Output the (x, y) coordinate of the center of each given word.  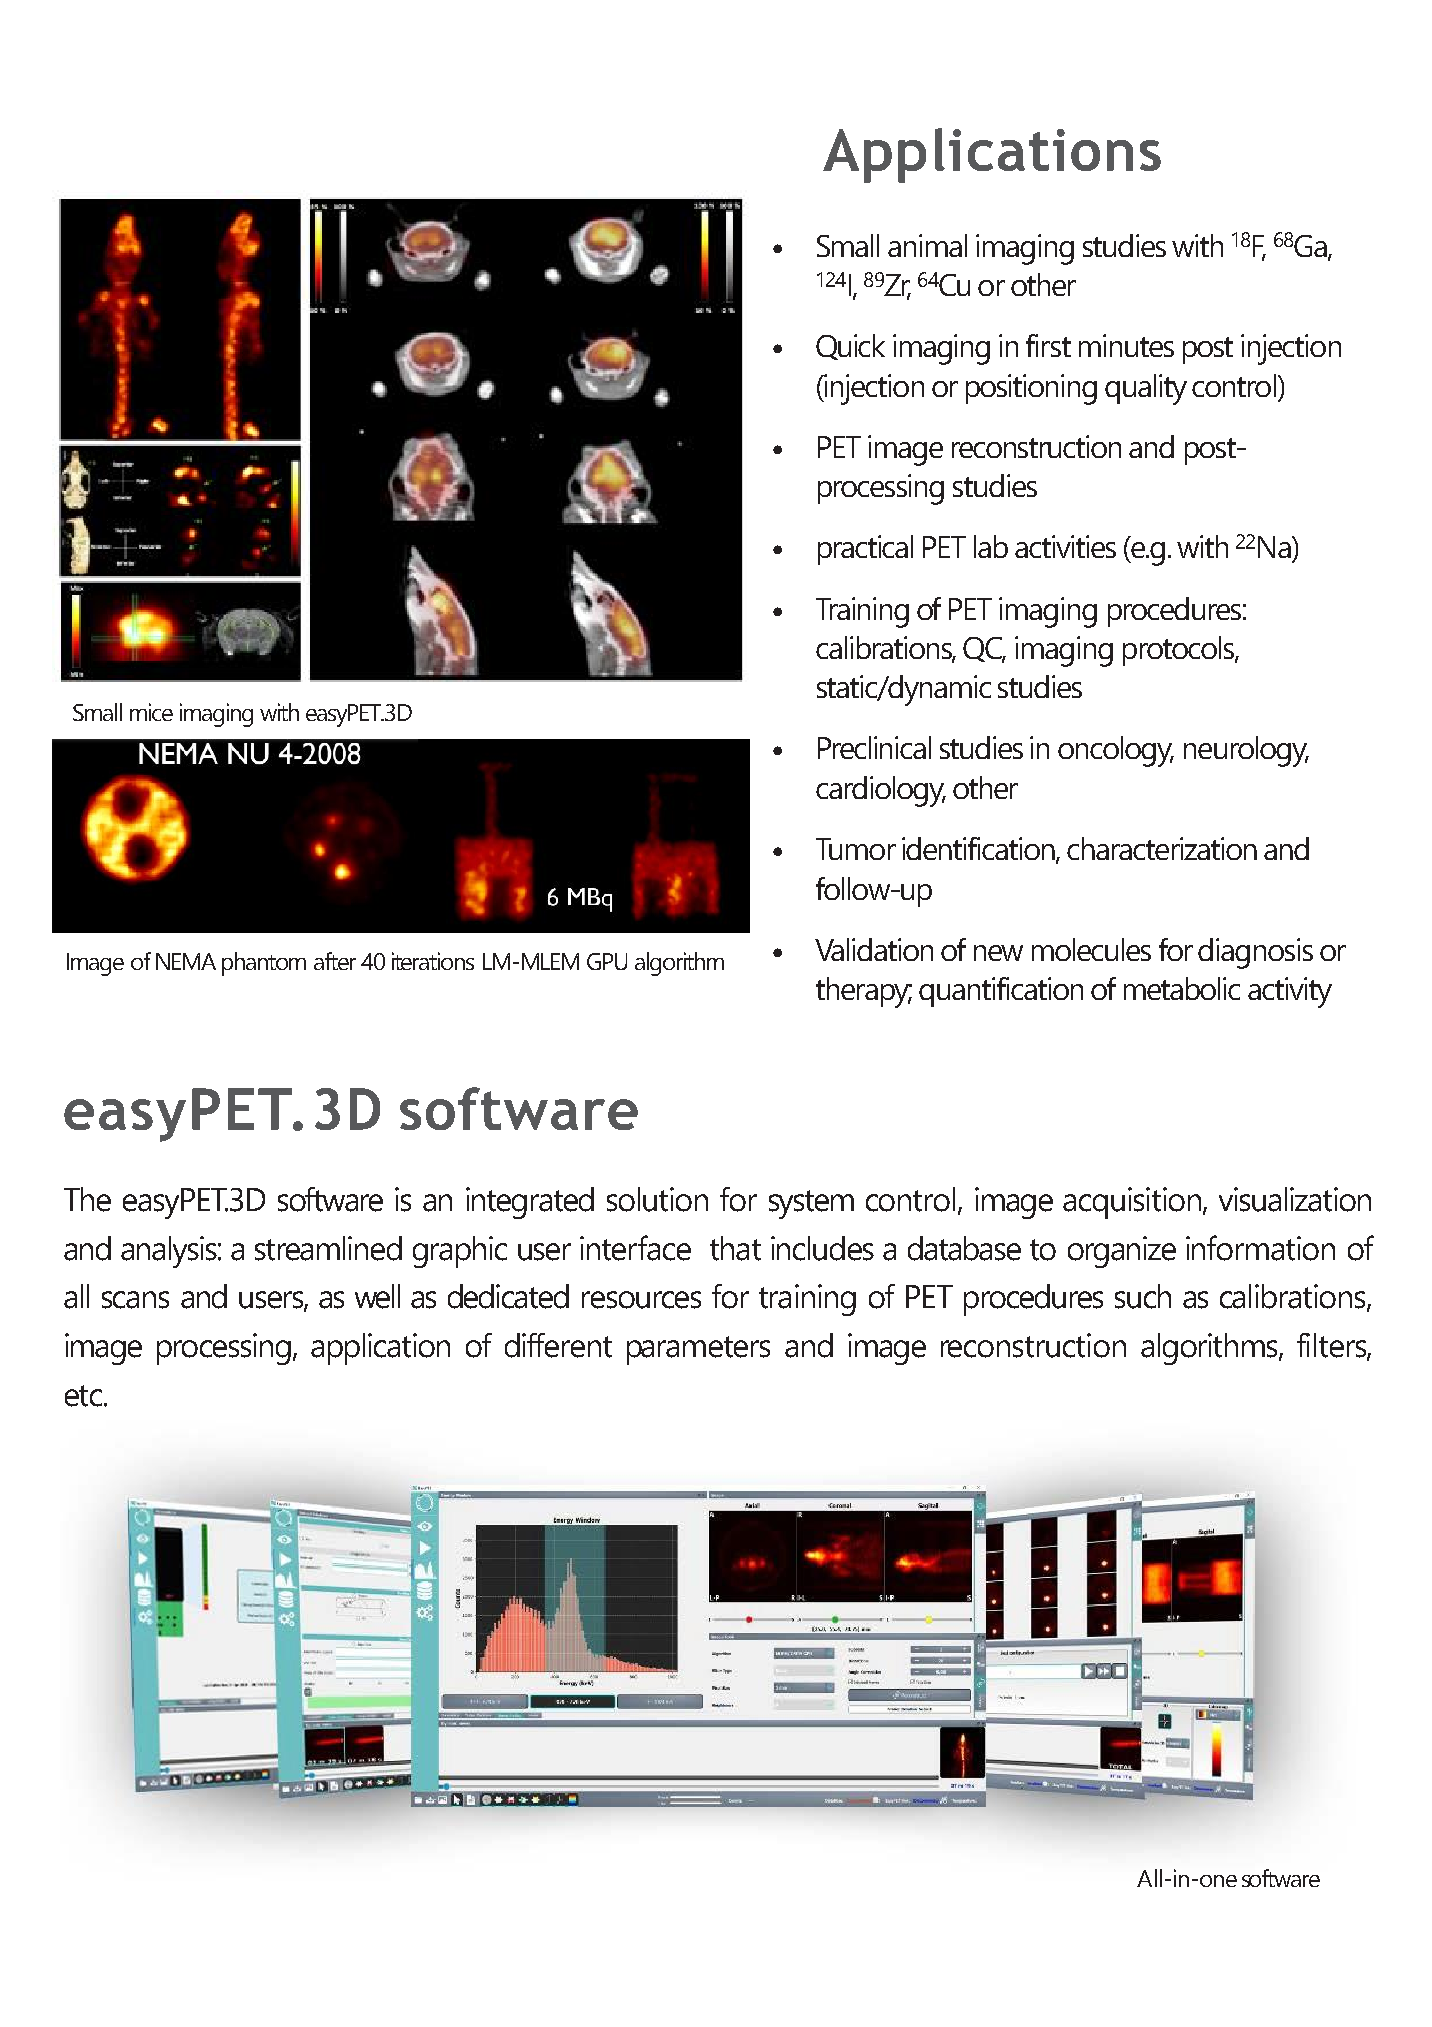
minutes (1126, 345)
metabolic (1182, 988)
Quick (850, 347)
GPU (607, 961)
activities (1065, 546)
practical (865, 550)
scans (135, 1300)
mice (151, 712)
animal (927, 245)
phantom (264, 964)
